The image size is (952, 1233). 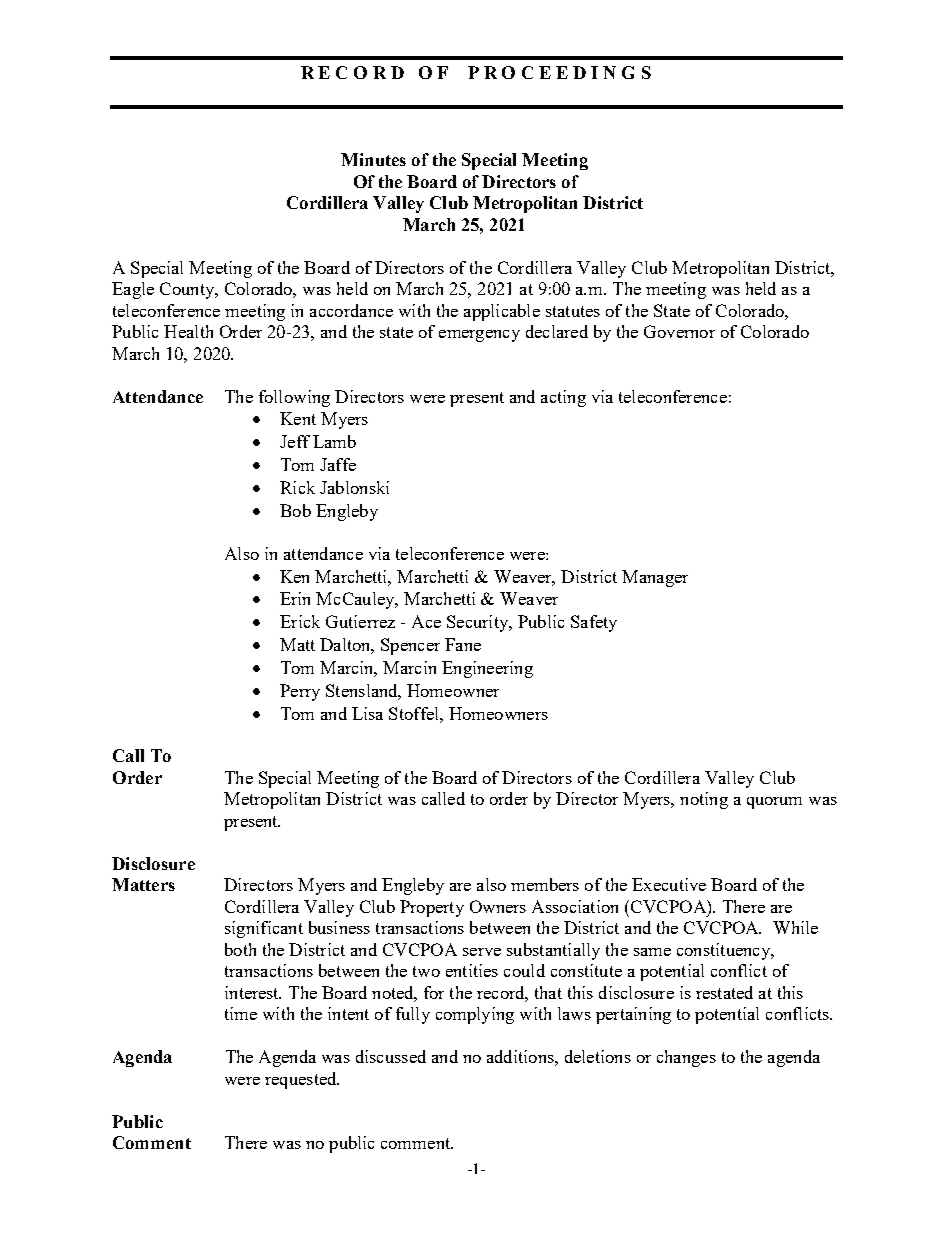 What do you see at coordinates (188, 331) in the document?
I see `Health` at bounding box center [188, 331].
